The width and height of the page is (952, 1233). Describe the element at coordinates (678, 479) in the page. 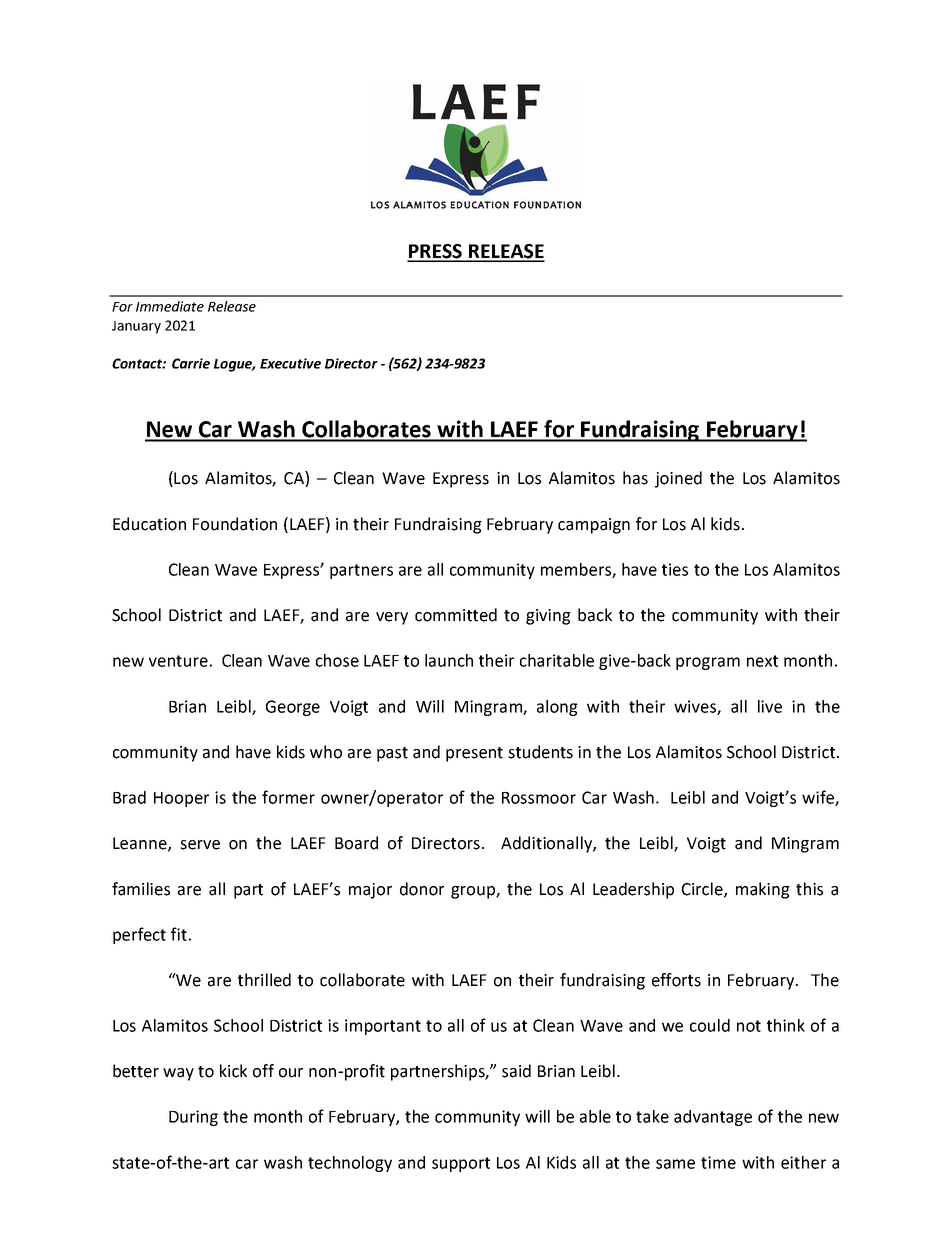

I see `joined` at that location.
